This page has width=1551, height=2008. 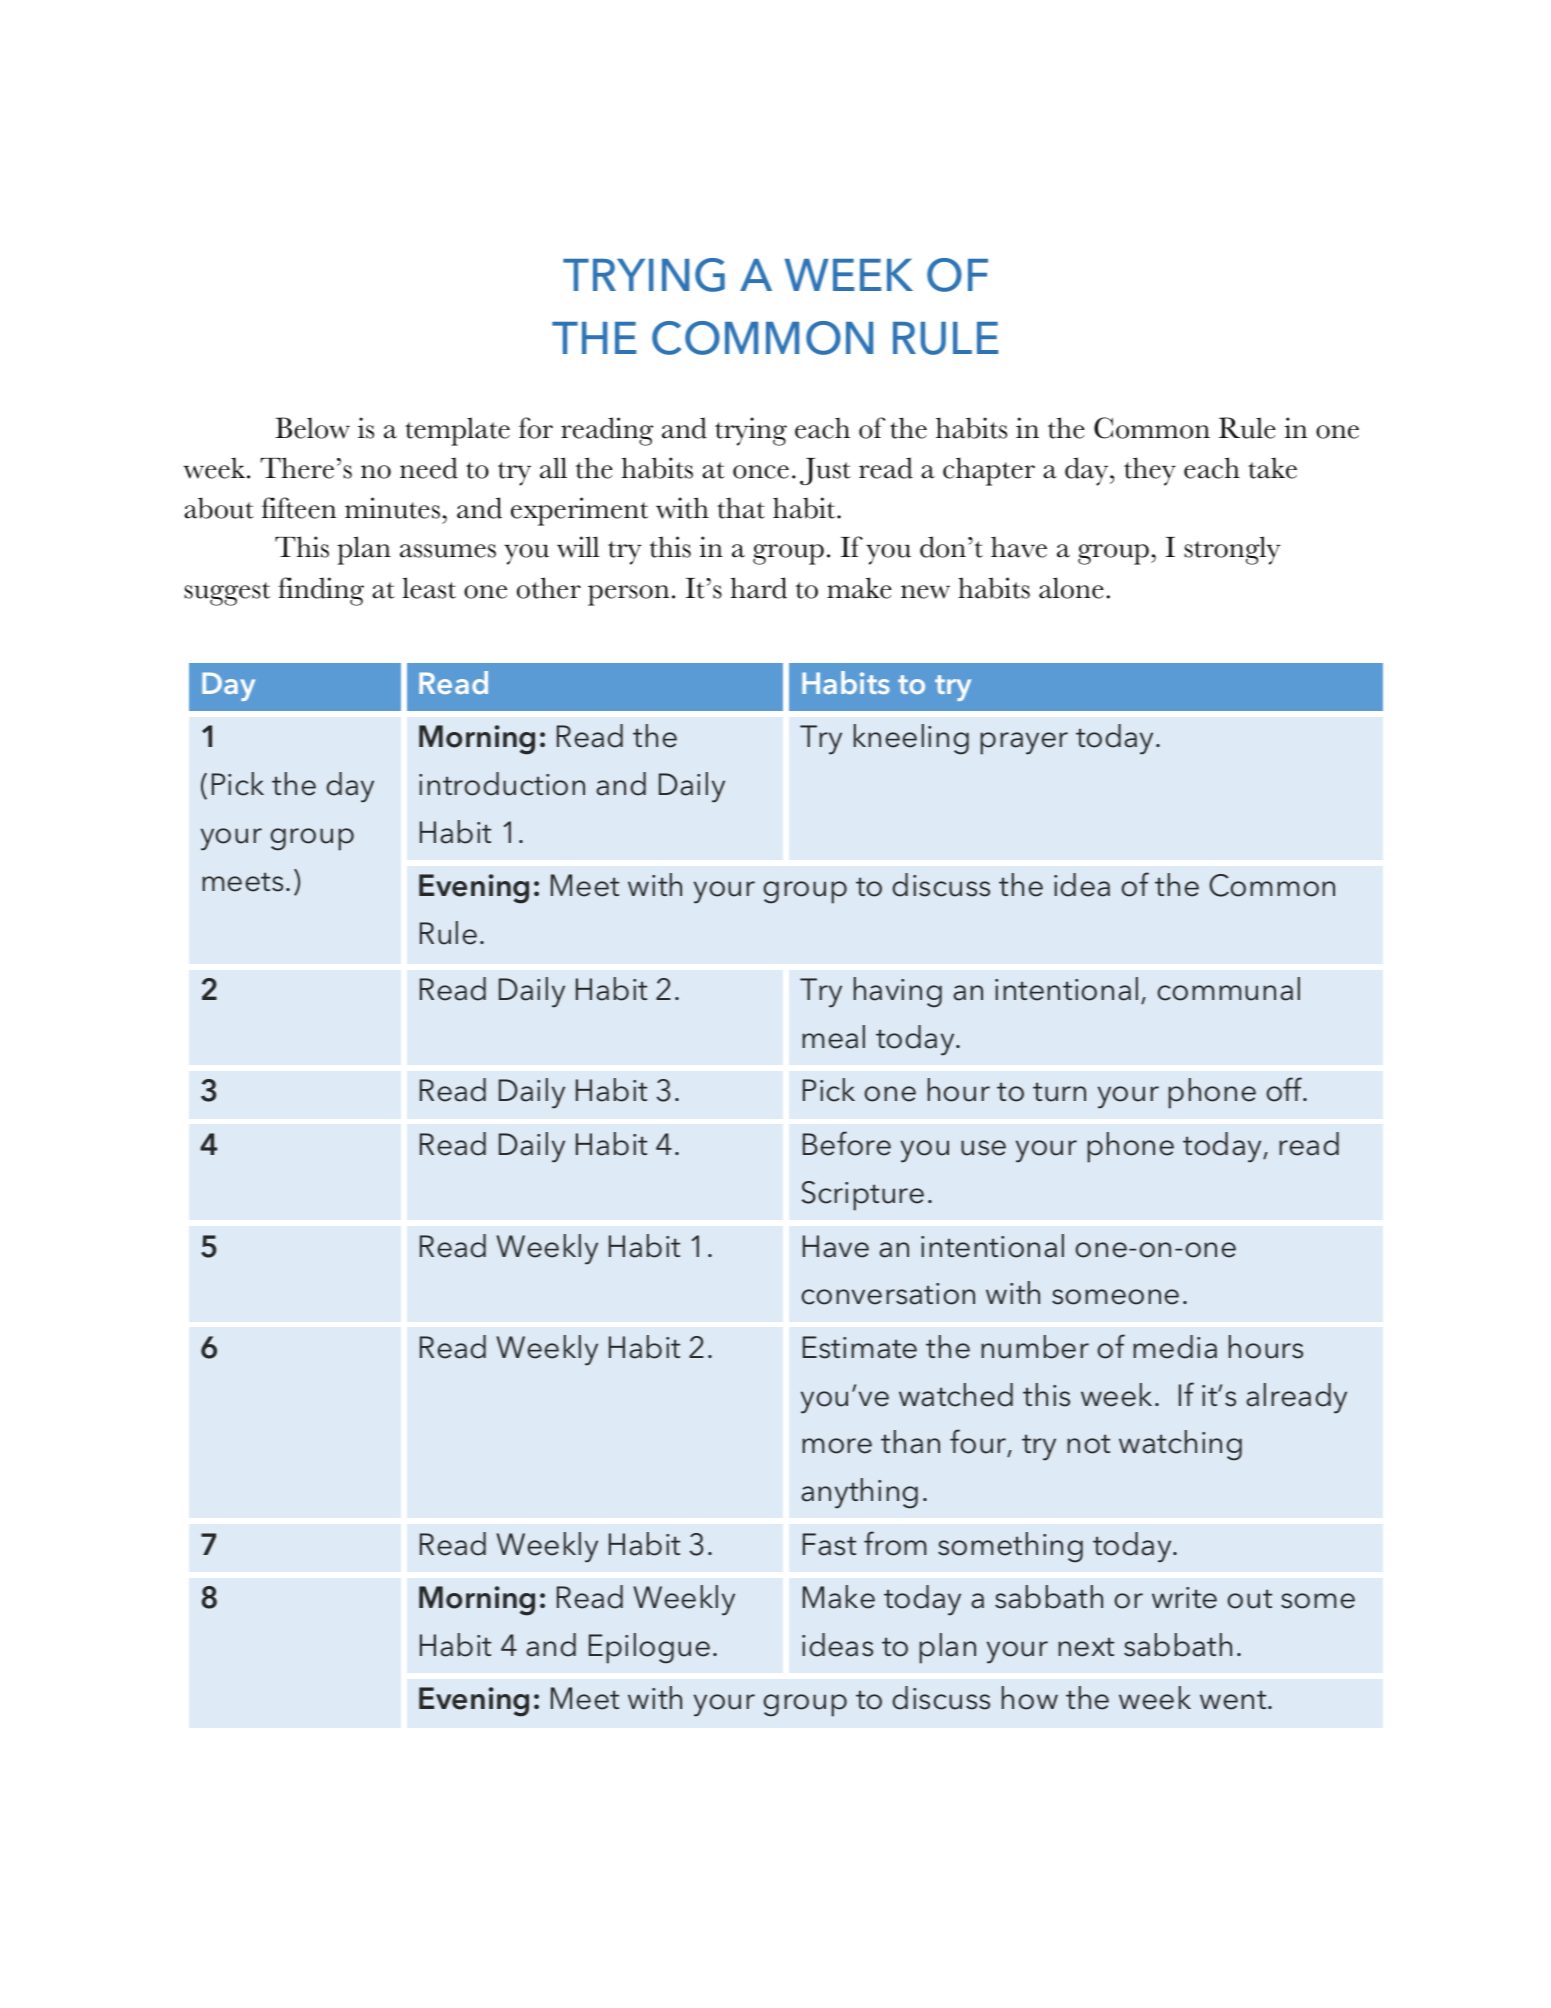 What do you see at coordinates (1175, 1347) in the page?
I see `media` at bounding box center [1175, 1347].
